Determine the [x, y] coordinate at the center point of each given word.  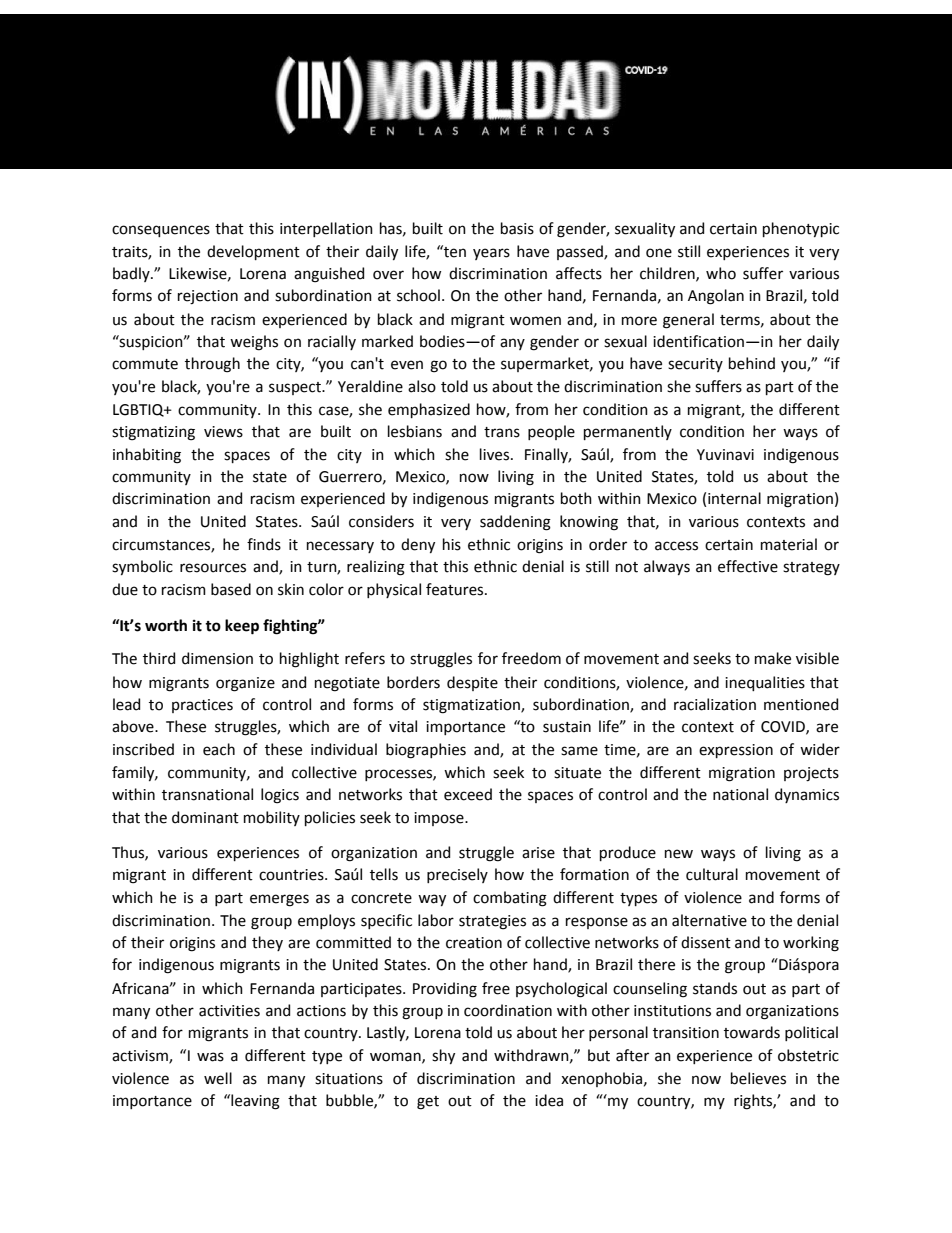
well [218, 1078]
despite [472, 683]
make [773, 658]
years [491, 254]
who [721, 273]
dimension [217, 658]
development [253, 252]
